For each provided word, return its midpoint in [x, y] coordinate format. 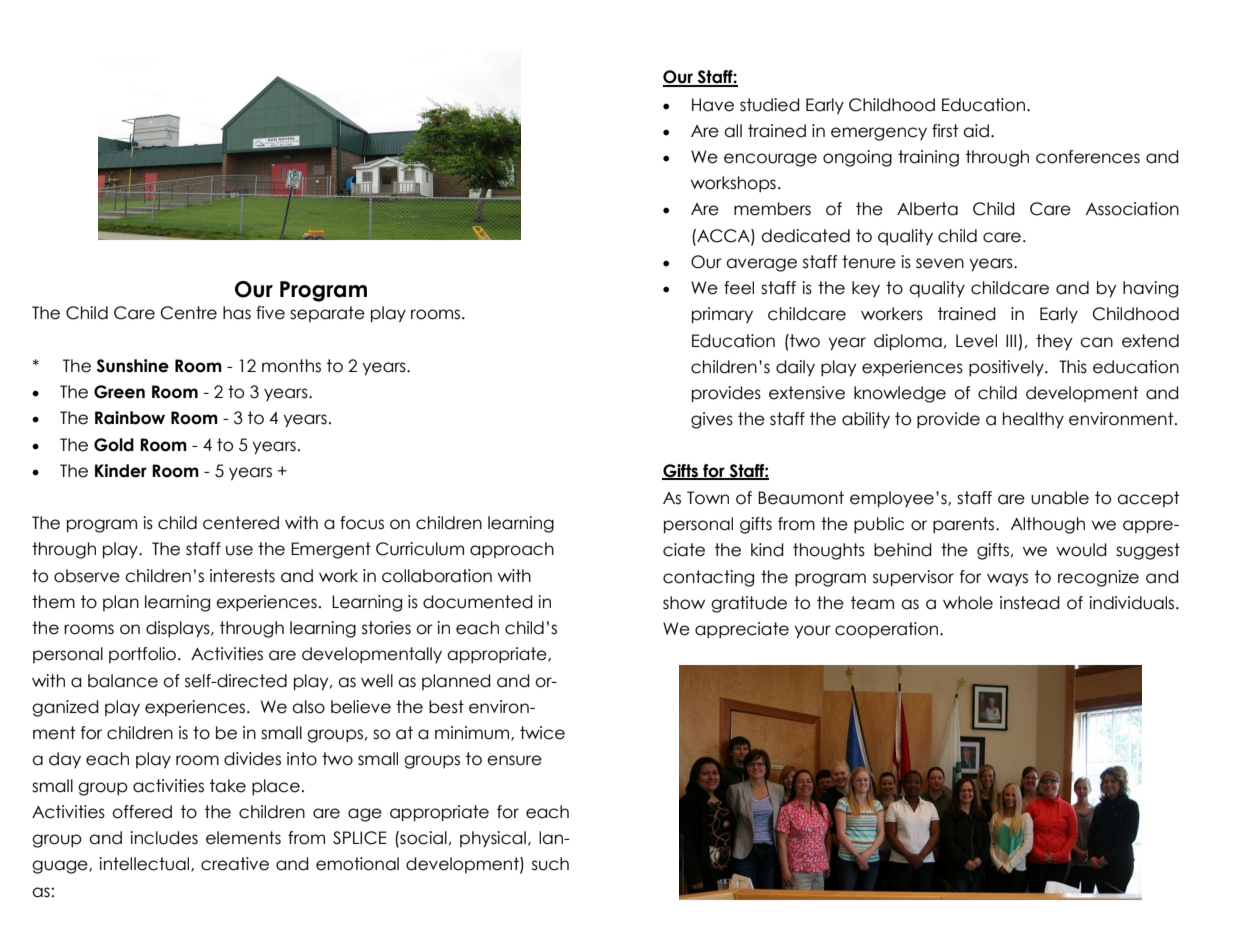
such [550, 864]
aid [976, 131]
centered [241, 523]
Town [708, 498]
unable [1060, 498]
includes [164, 838]
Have [713, 105]
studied [770, 105]
